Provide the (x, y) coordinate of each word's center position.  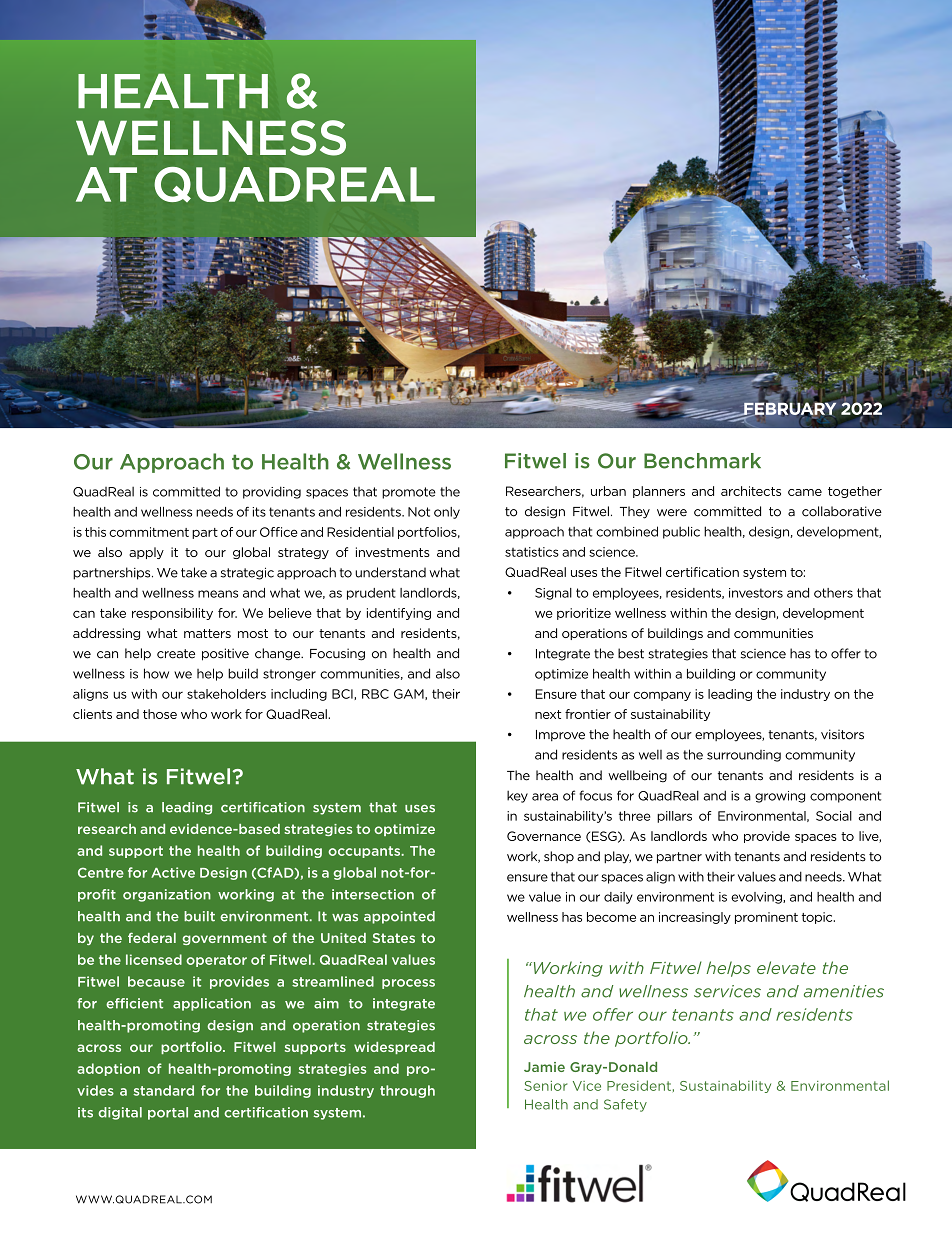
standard (163, 1090)
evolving (757, 898)
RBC (375, 694)
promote (409, 493)
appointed (399, 917)
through (407, 1091)
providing (272, 492)
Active (173, 872)
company (662, 696)
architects (751, 491)
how (156, 673)
